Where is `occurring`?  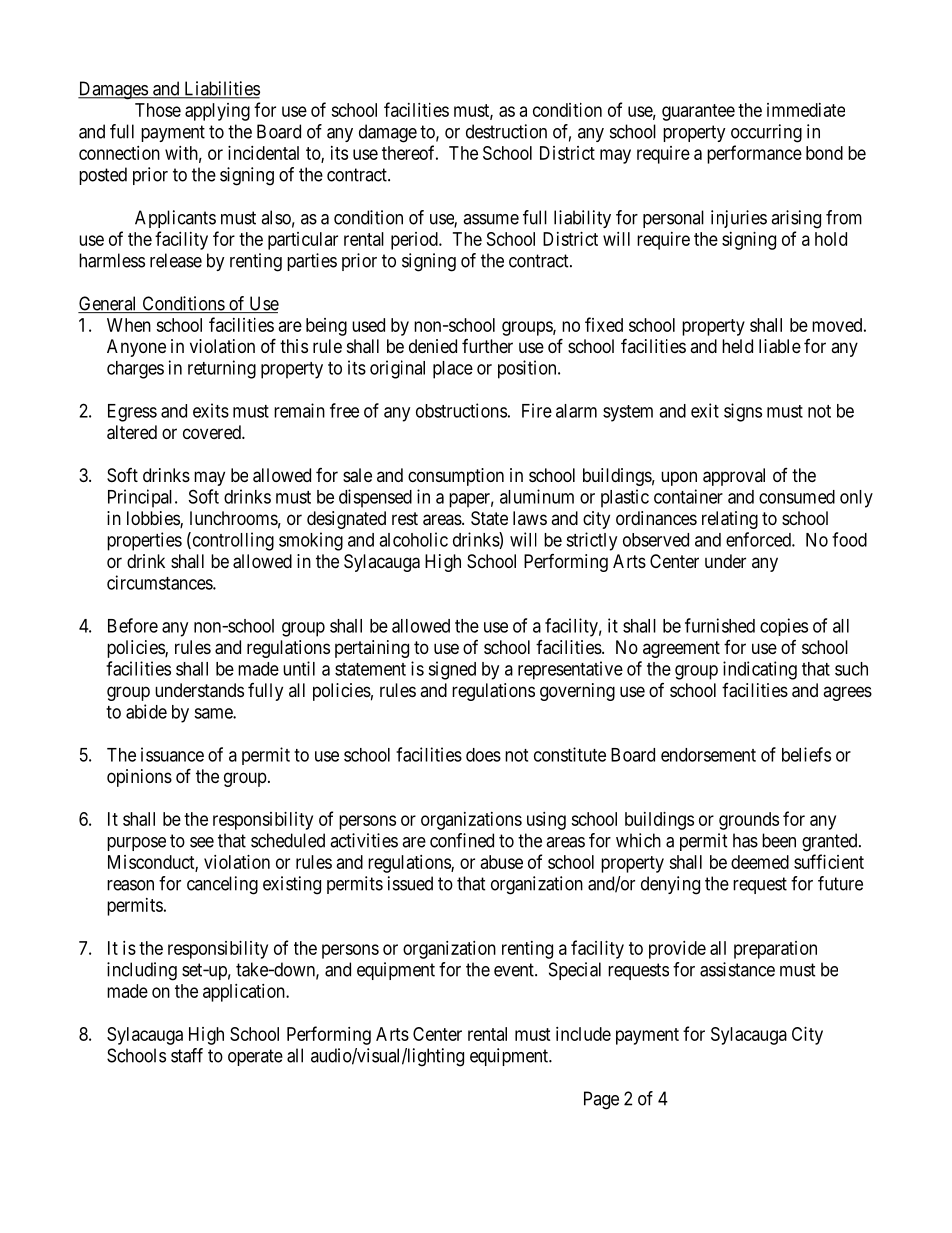
occurring is located at coordinates (766, 133).
